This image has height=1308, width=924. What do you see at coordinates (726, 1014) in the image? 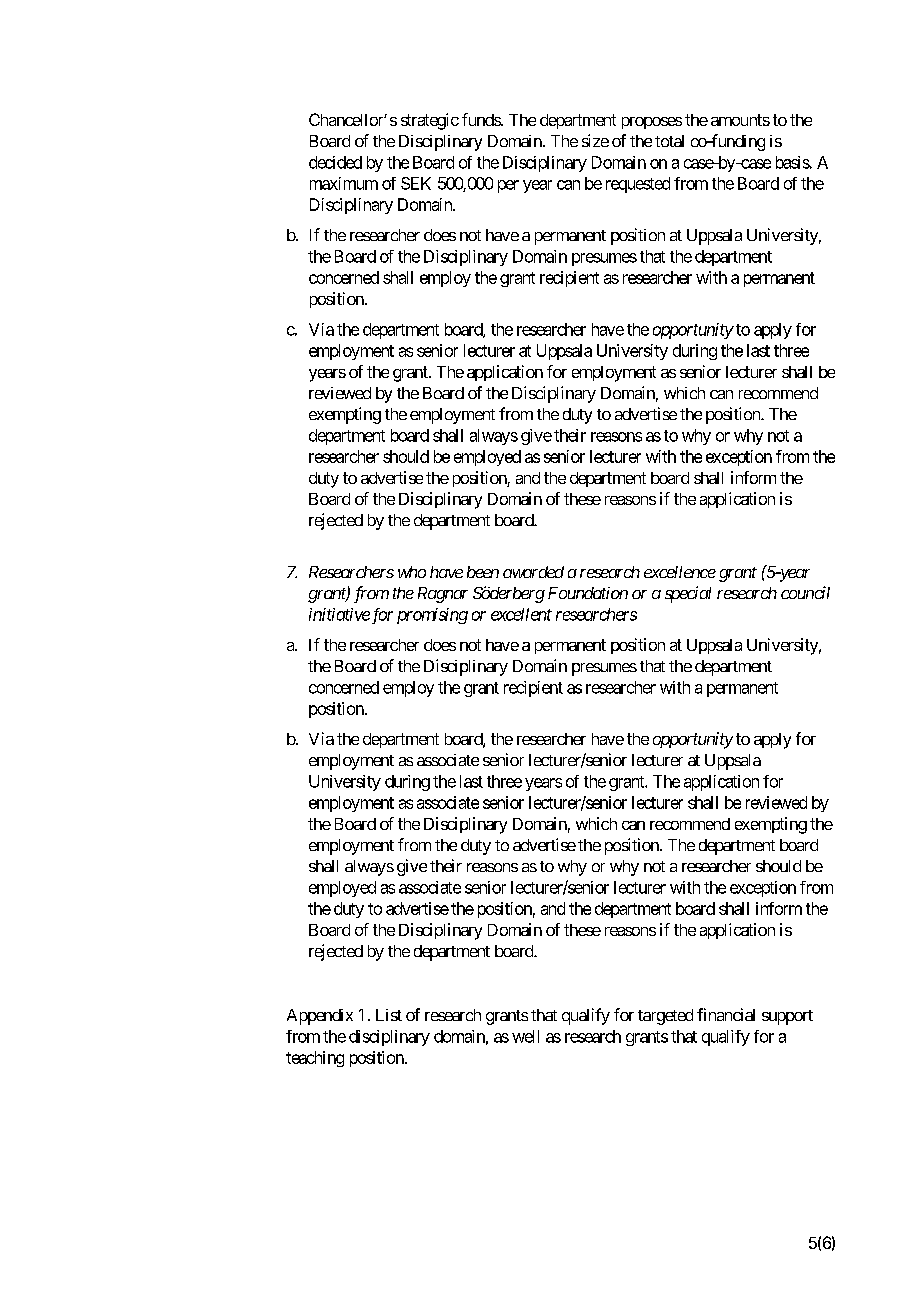
I see `financial` at bounding box center [726, 1014].
